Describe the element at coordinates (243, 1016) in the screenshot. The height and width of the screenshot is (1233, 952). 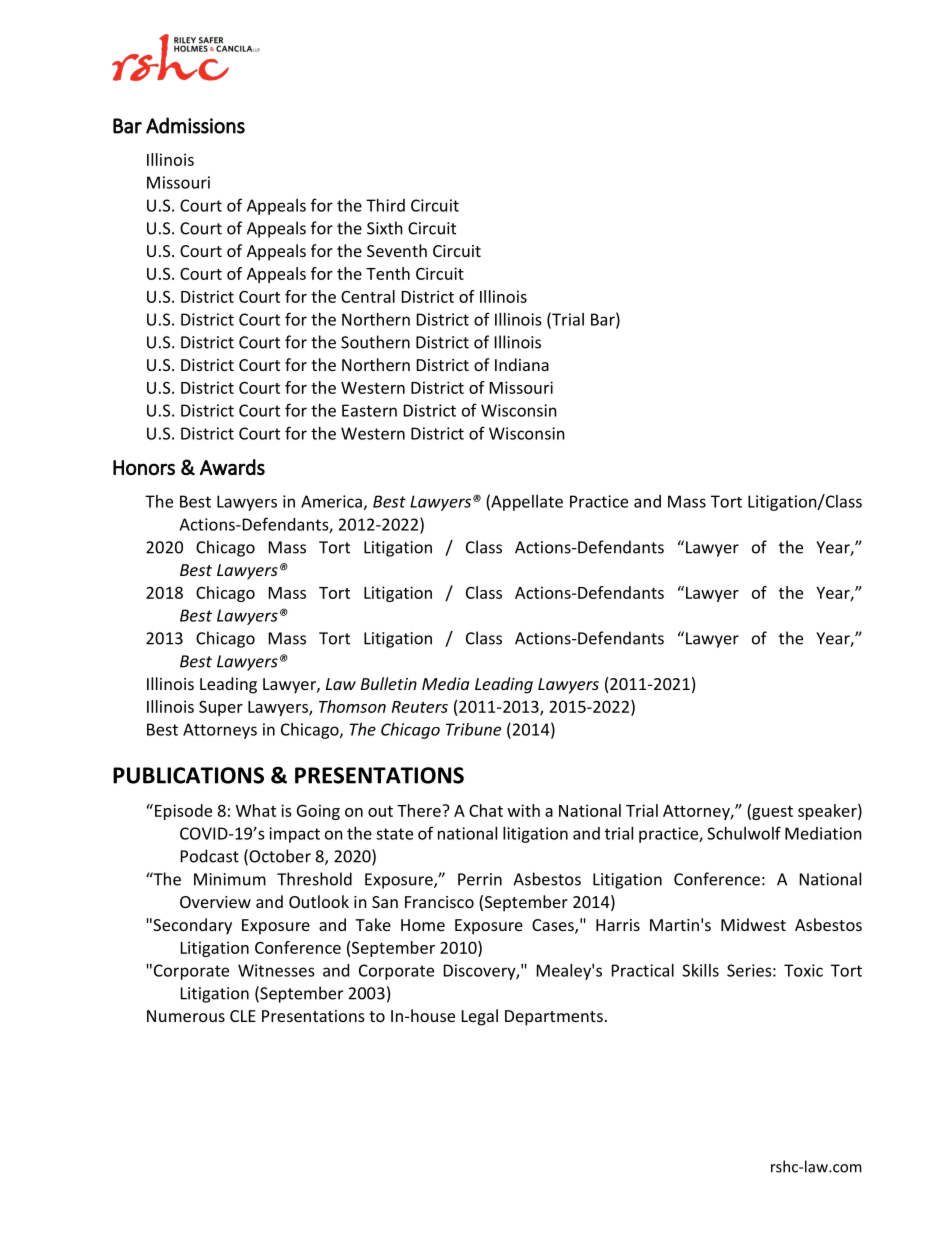
I see `CLE` at that location.
